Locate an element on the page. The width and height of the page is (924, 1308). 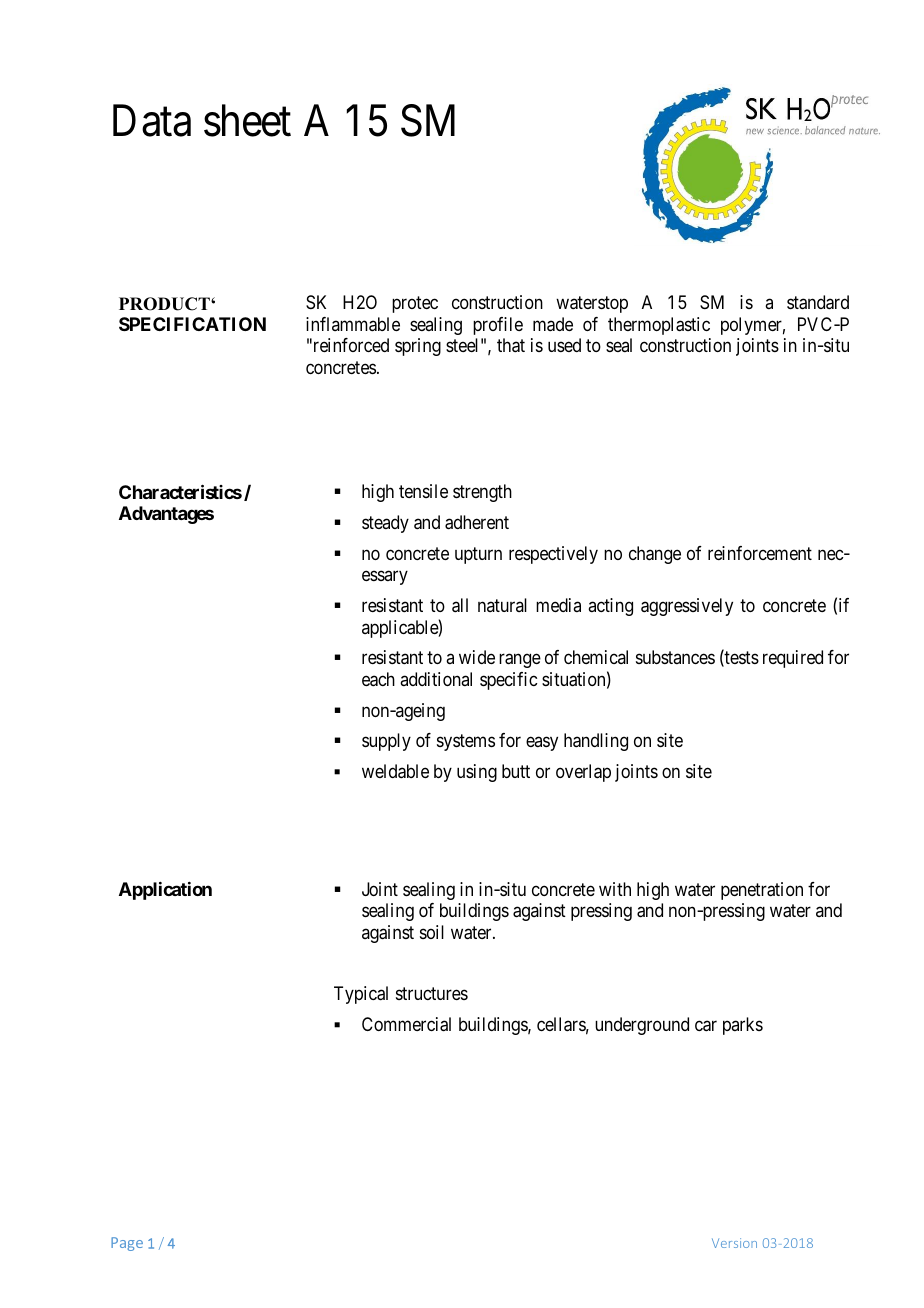
profile is located at coordinates (498, 326).
